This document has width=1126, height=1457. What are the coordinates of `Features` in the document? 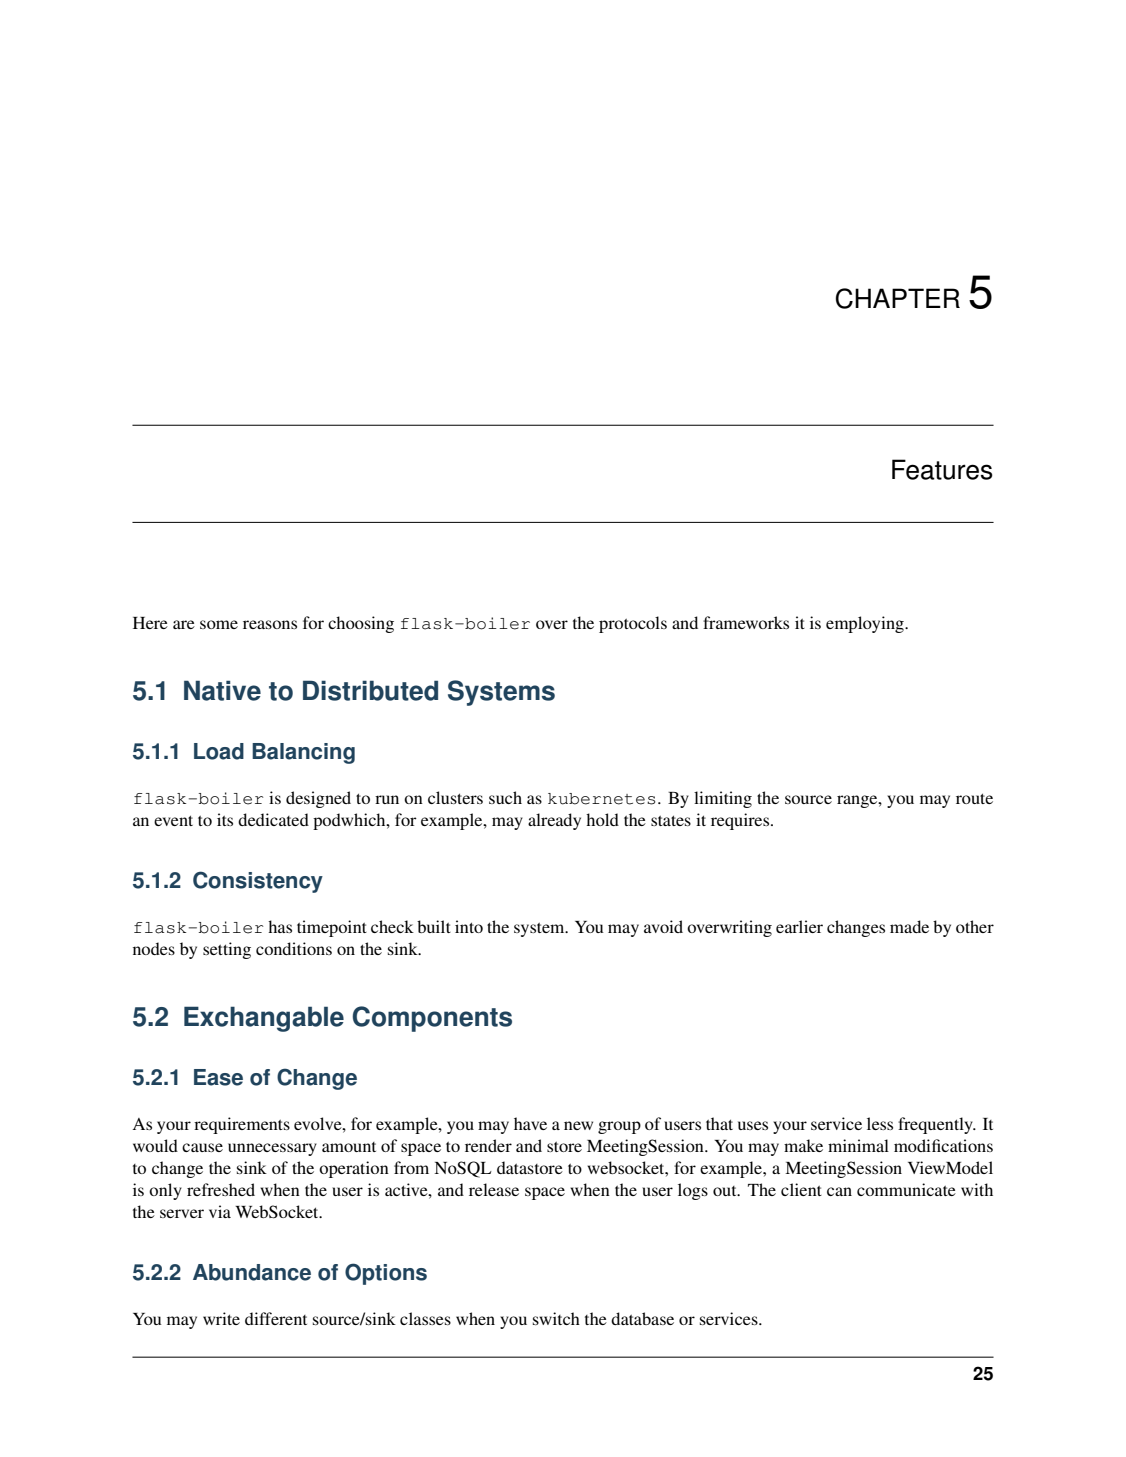 It's located at (942, 469).
